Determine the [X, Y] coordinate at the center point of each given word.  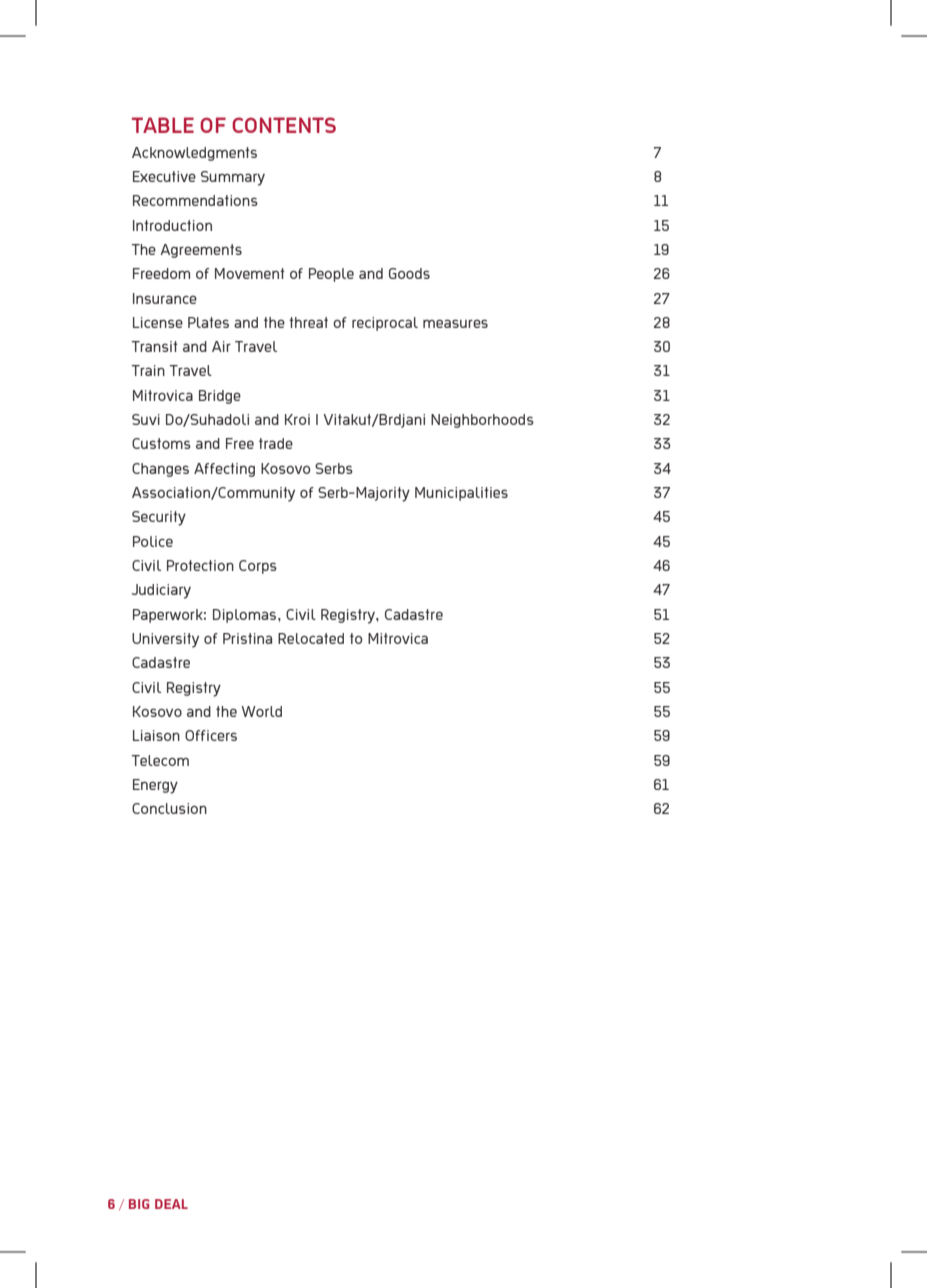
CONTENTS [284, 125]
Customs [161, 443]
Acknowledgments [194, 154]
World [262, 711]
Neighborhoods [482, 421]
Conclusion [169, 808]
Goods [409, 273]
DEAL [171, 1204]
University [165, 640]
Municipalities [461, 494]
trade [276, 443]
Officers [211, 735]
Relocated [311, 638]
